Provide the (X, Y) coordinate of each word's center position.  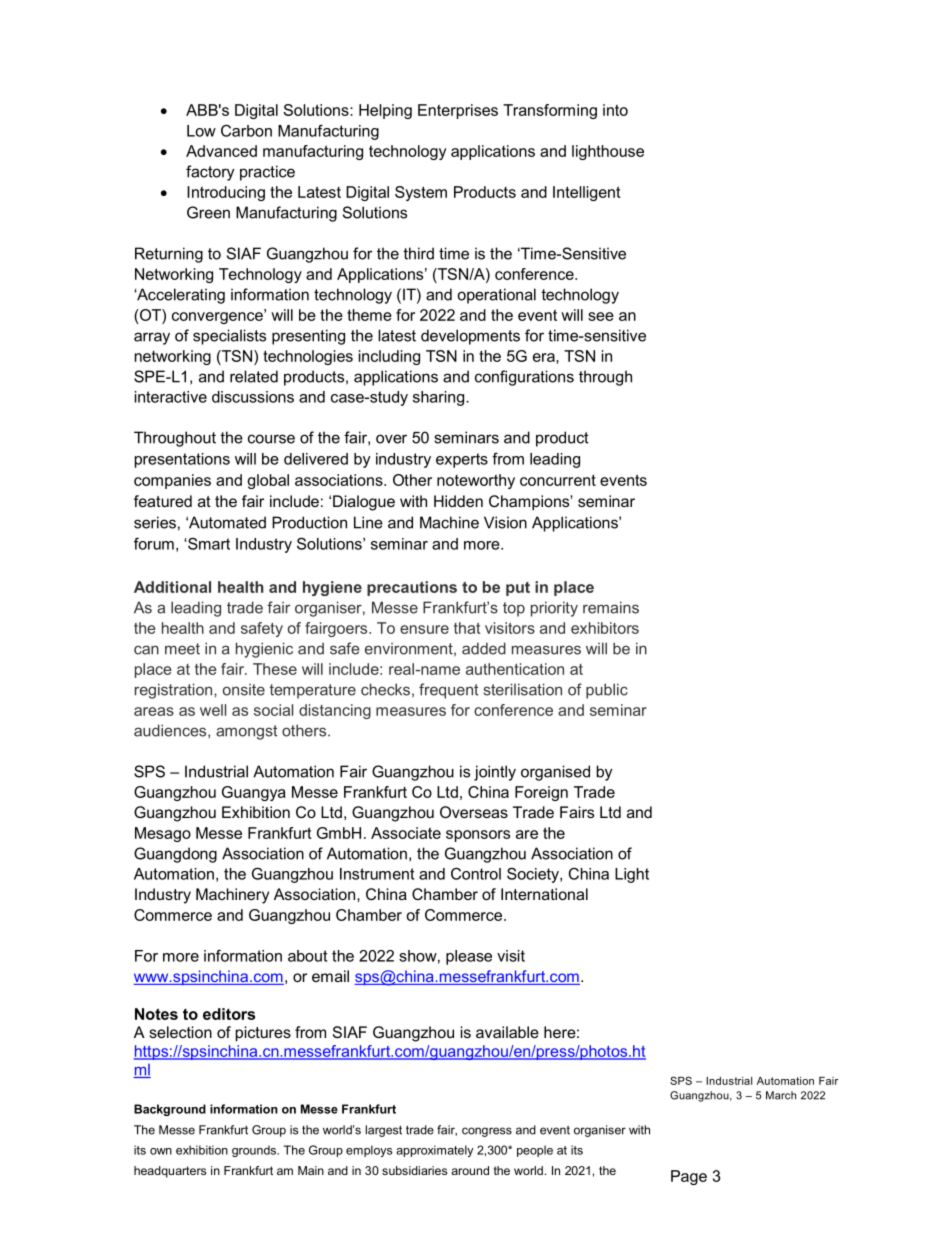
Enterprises (458, 111)
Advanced (221, 151)
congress (487, 1132)
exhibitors (605, 628)
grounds (255, 1151)
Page (689, 1177)
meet (182, 649)
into (615, 110)
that (467, 628)
